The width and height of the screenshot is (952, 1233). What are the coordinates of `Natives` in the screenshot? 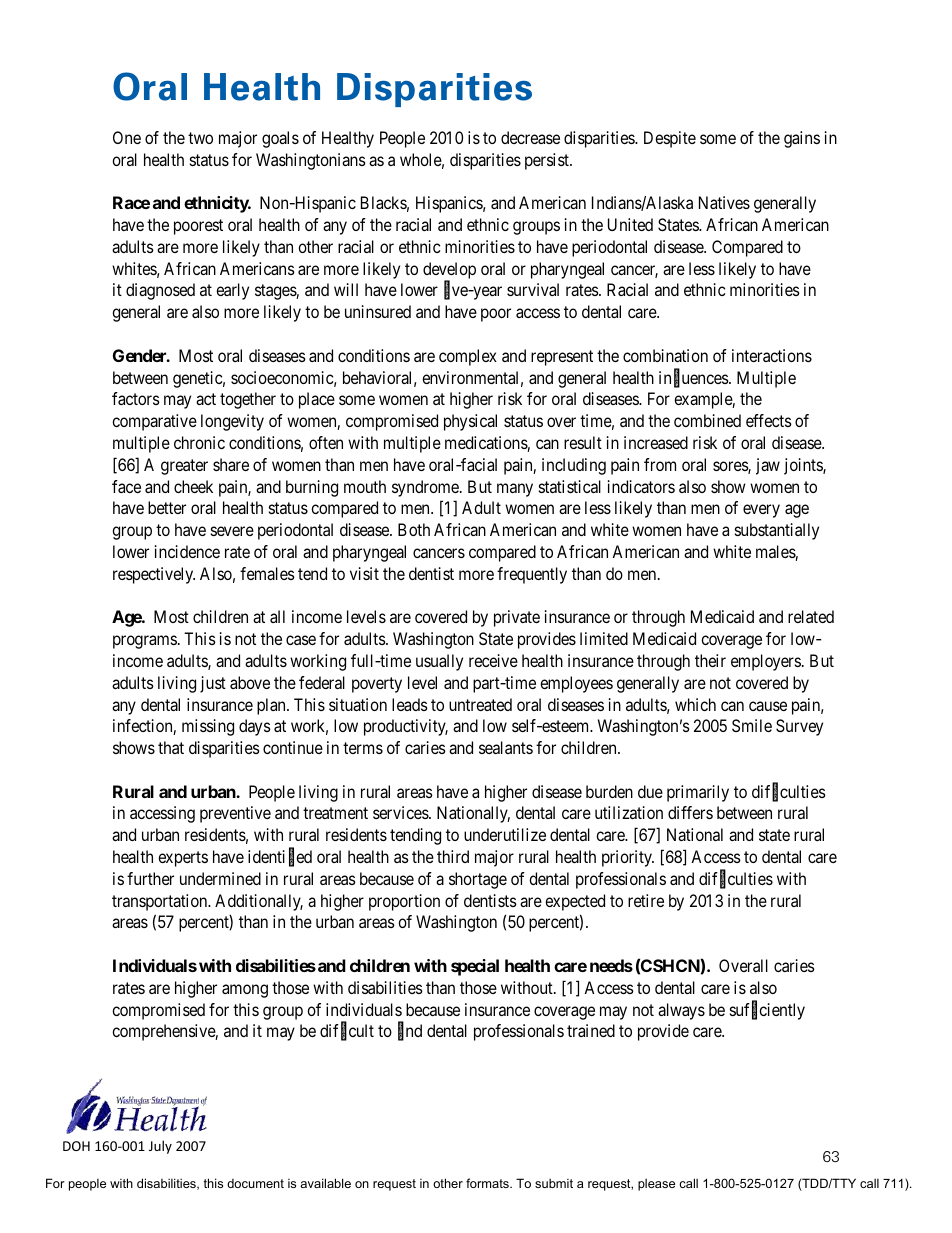 It's located at (724, 202).
